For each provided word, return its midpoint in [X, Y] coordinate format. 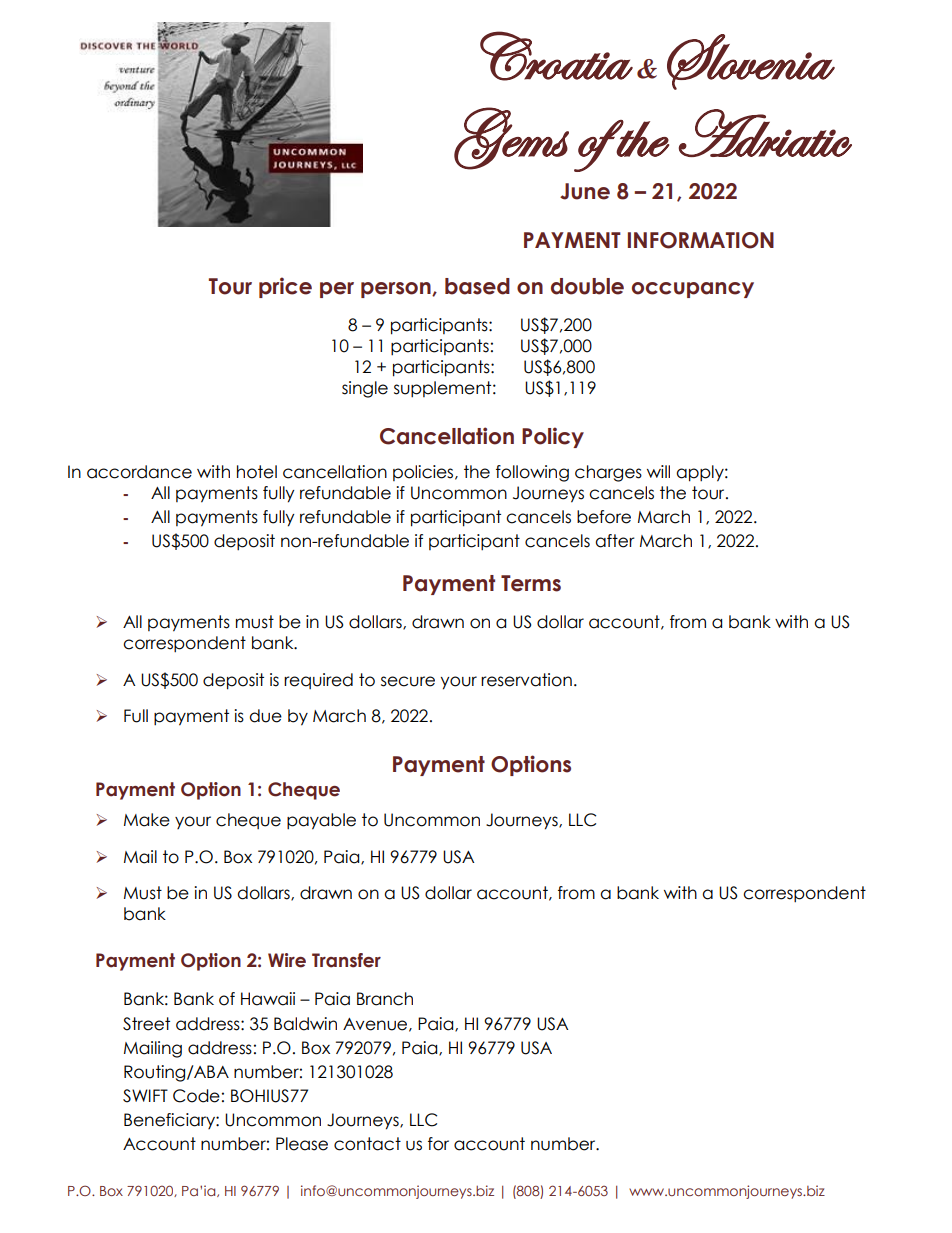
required [318, 681]
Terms [531, 583]
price [285, 287]
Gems [511, 138]
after [615, 541]
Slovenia [751, 62]
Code [196, 1096]
